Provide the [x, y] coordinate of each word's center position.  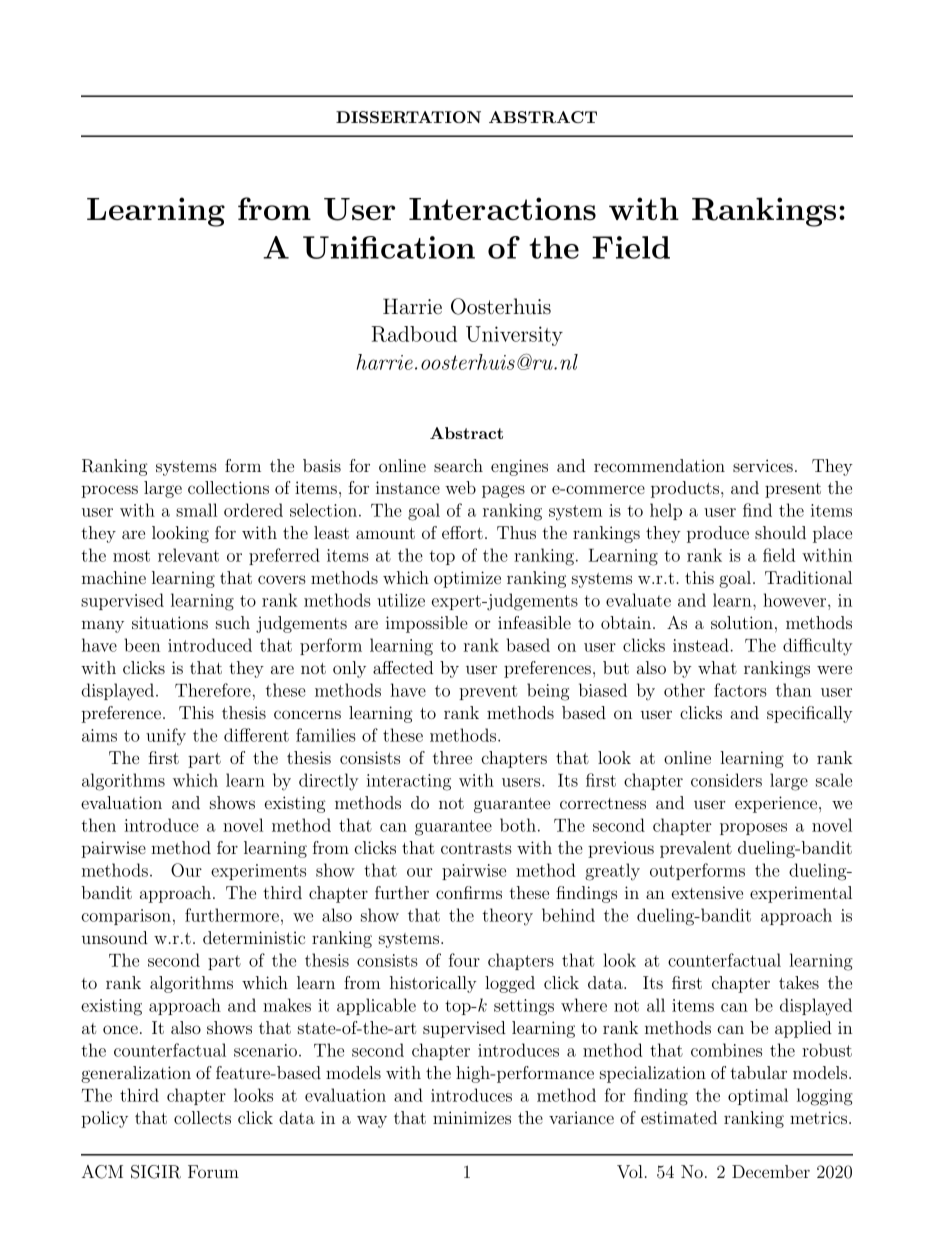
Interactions [502, 208]
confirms [469, 892]
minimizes [472, 1117]
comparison [126, 917]
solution [742, 622]
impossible [427, 624]
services [763, 465]
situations [170, 622]
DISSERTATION [408, 117]
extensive [707, 892]
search [458, 465]
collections [228, 487]
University [514, 336]
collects [202, 1117]
